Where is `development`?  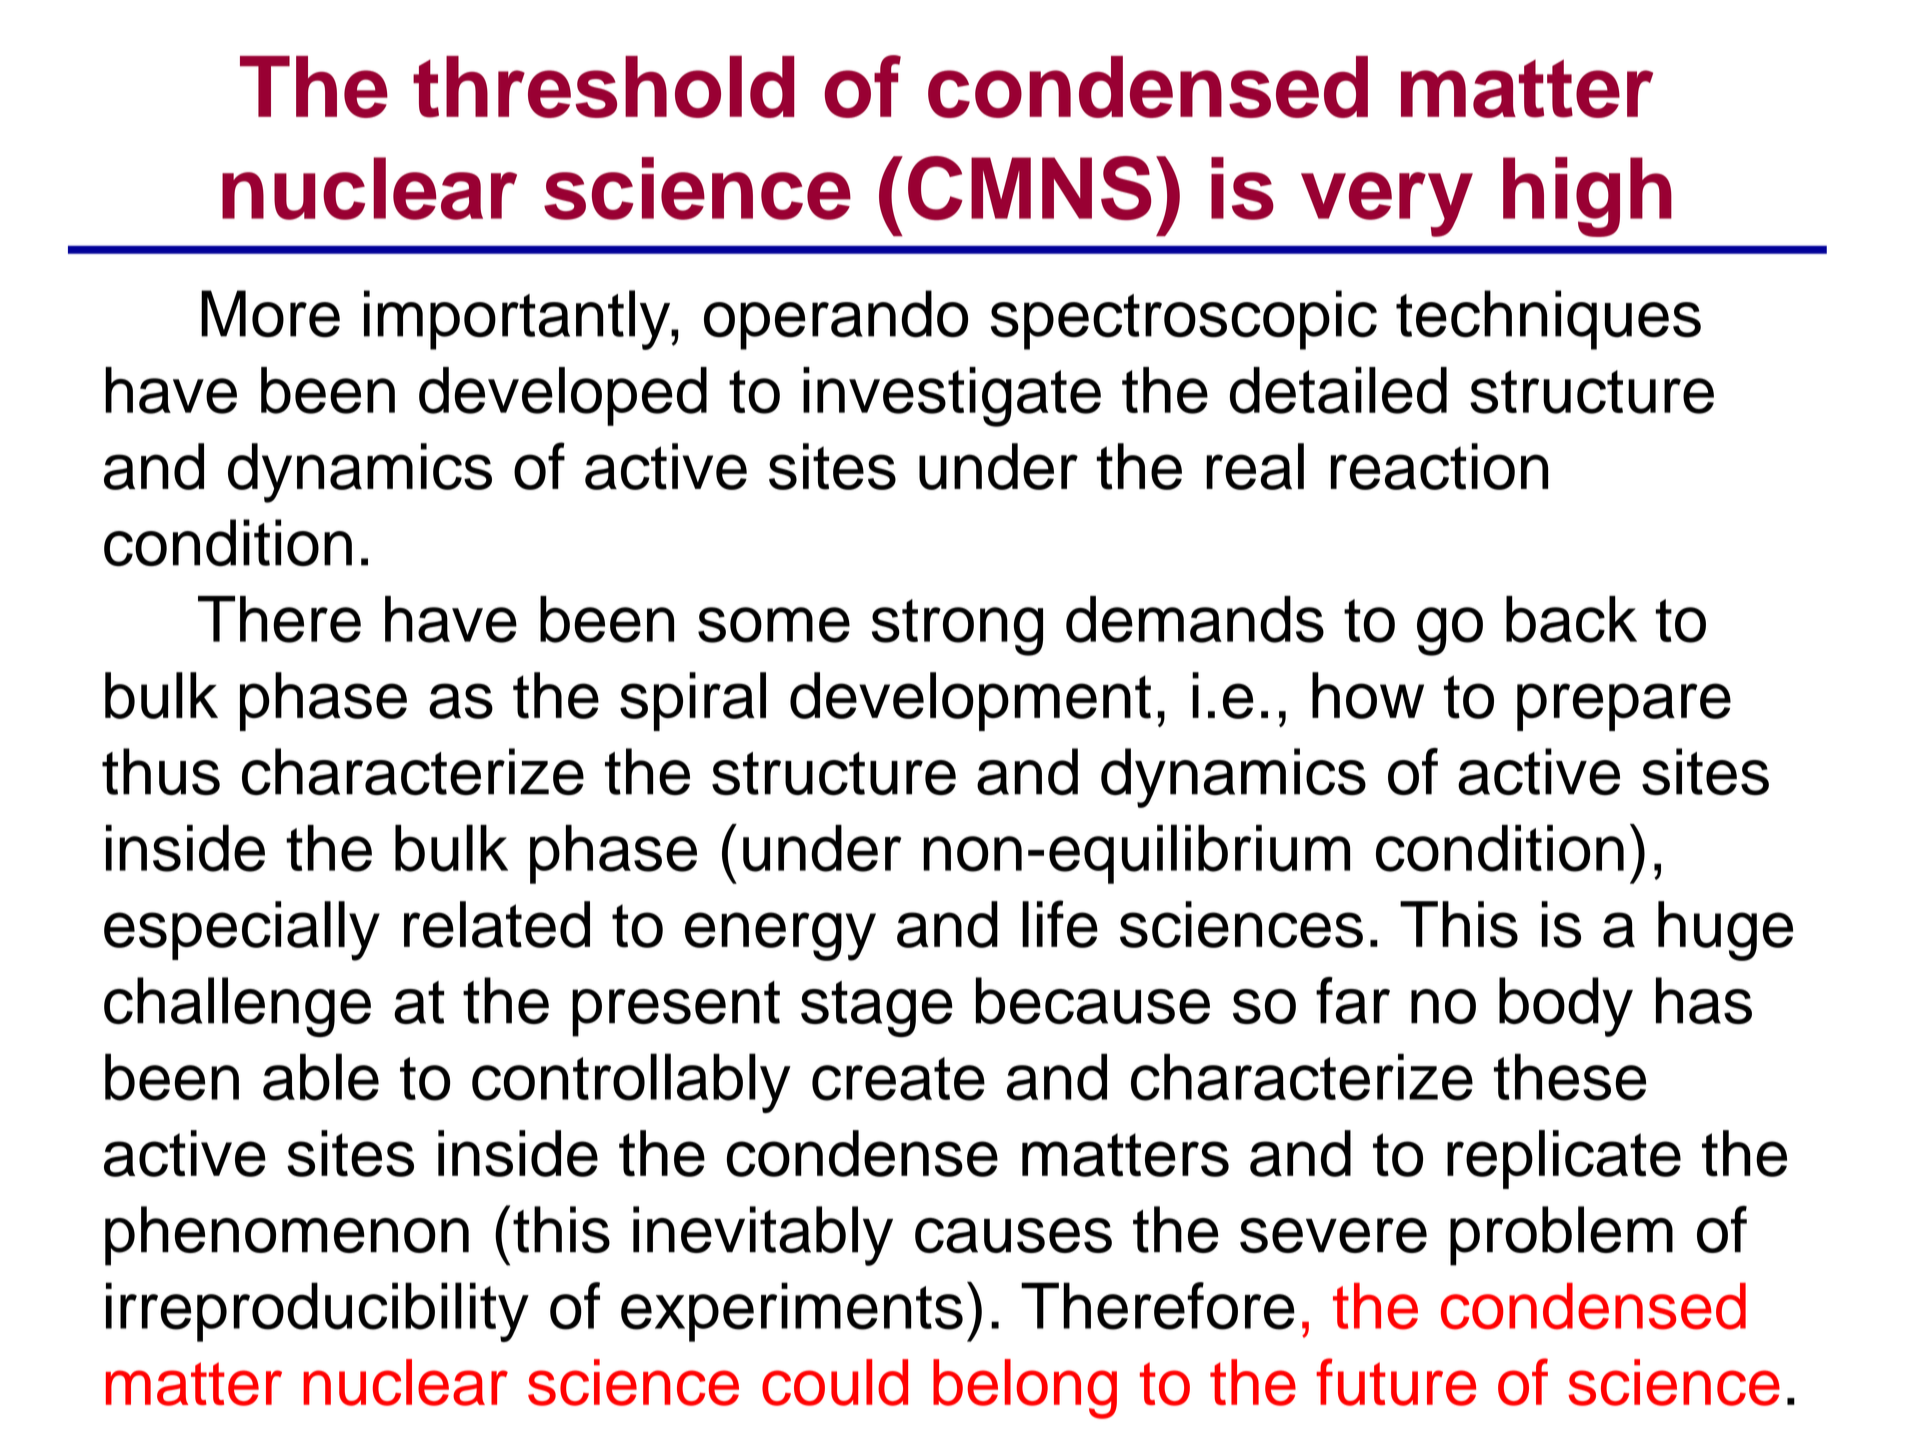 development is located at coordinates (970, 701).
